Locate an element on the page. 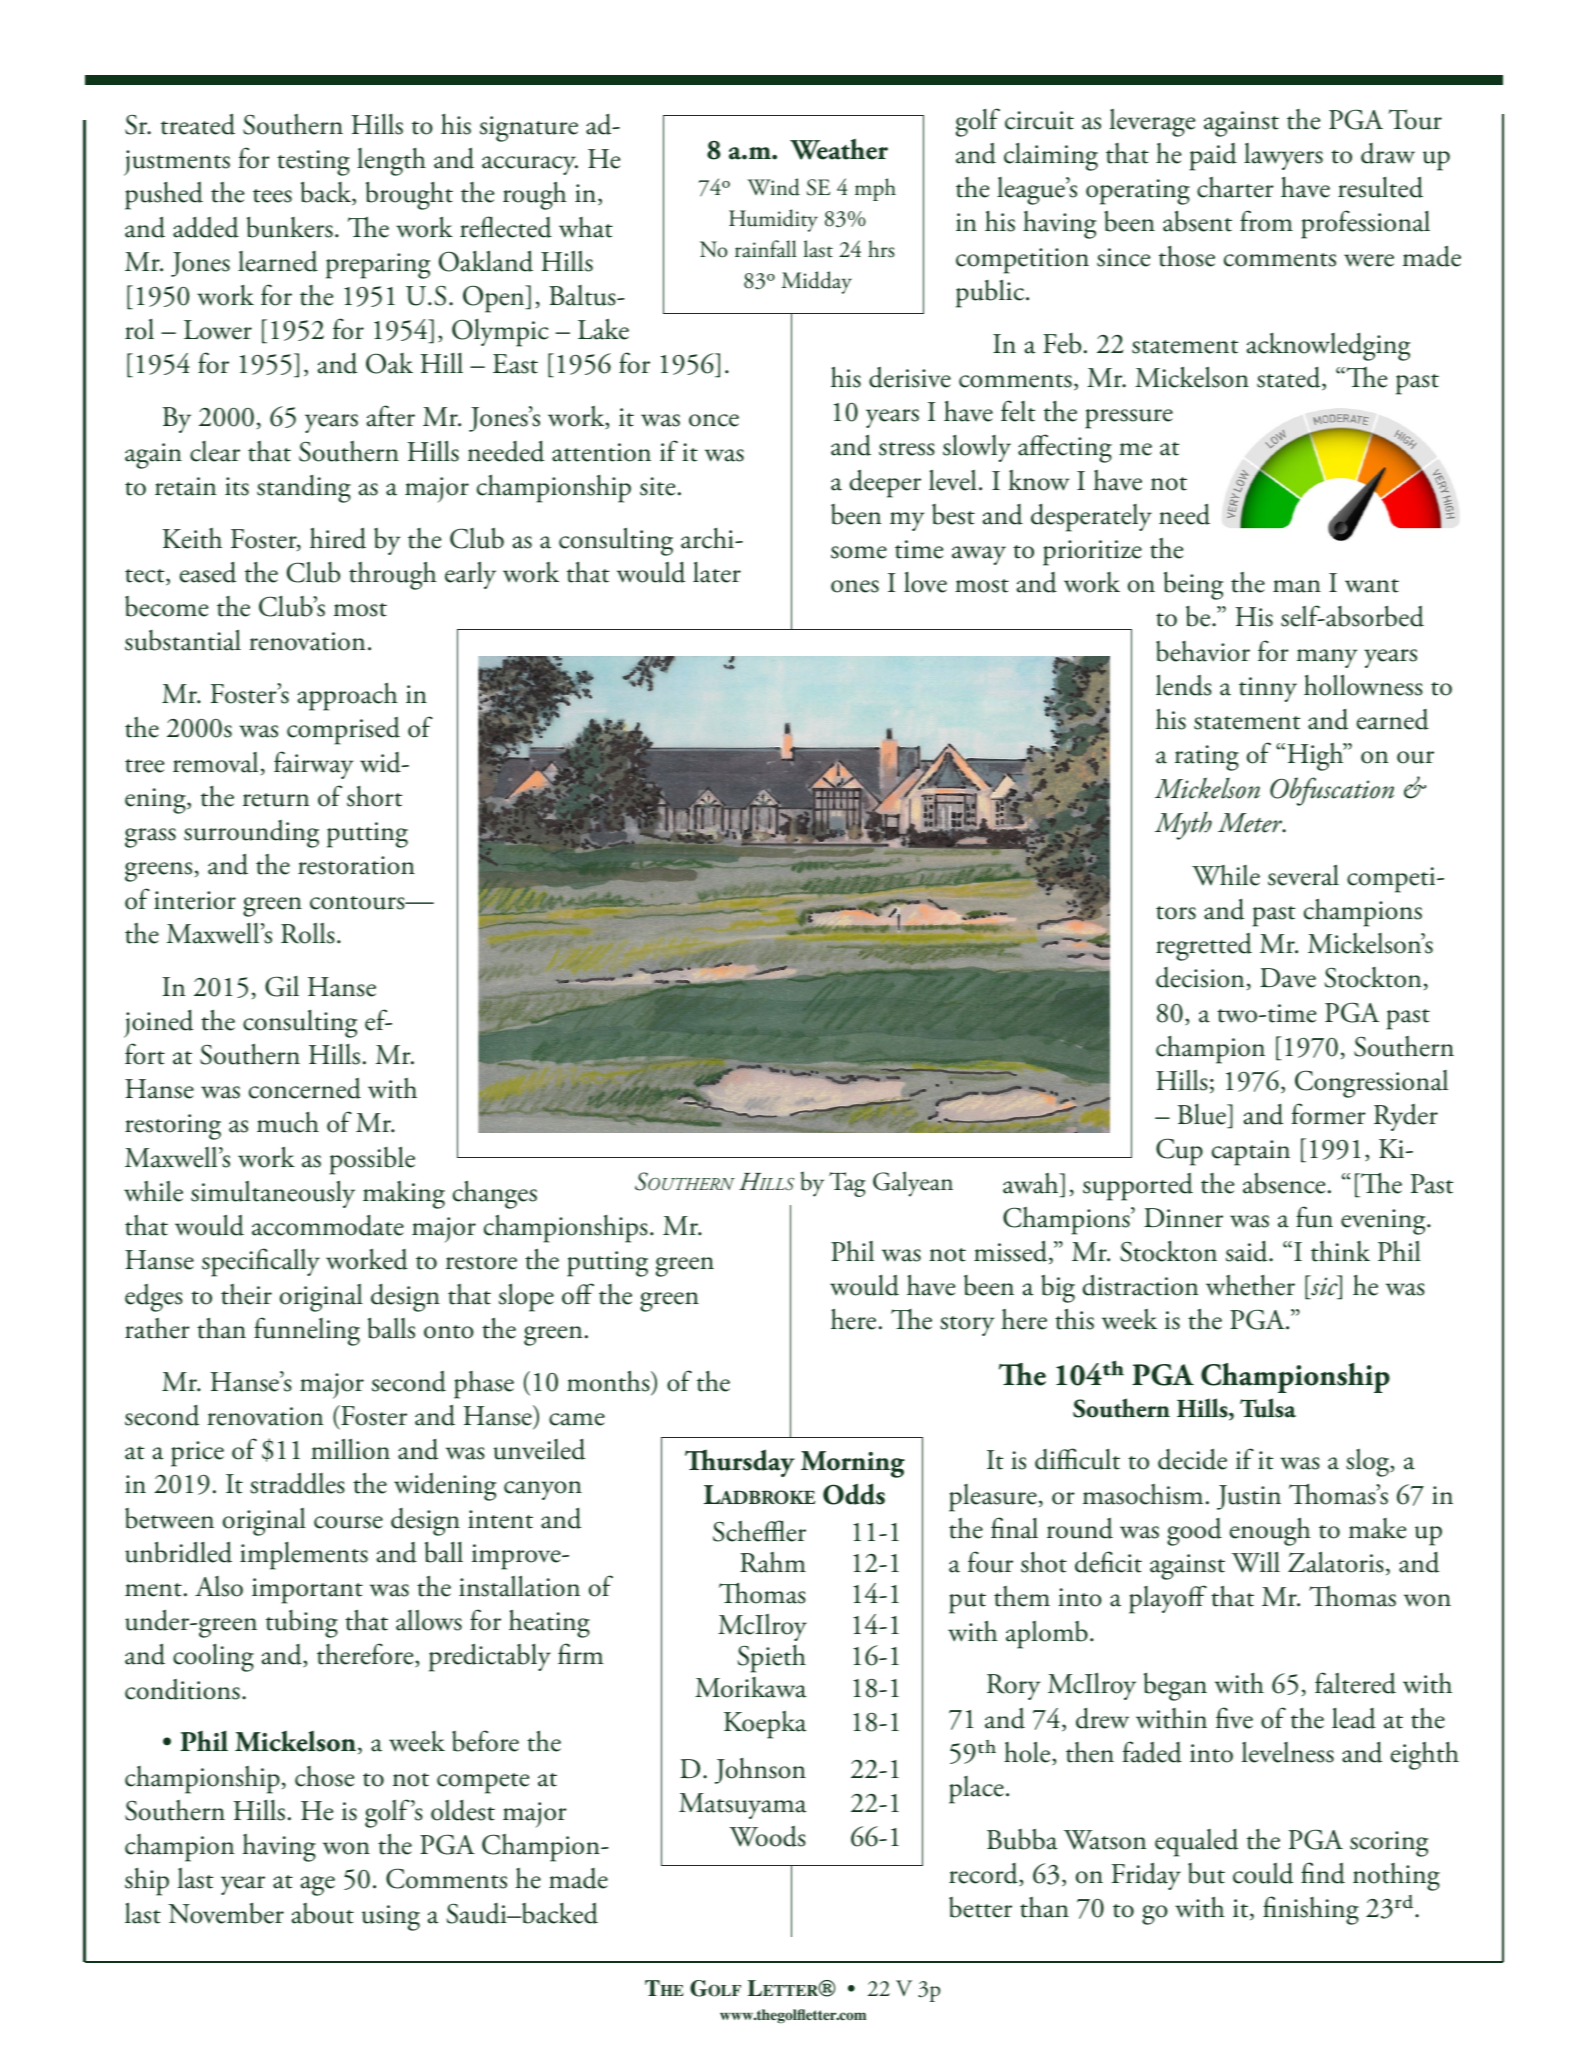 This page has width=1586, height=2053. Wind is located at coordinates (773, 187).
